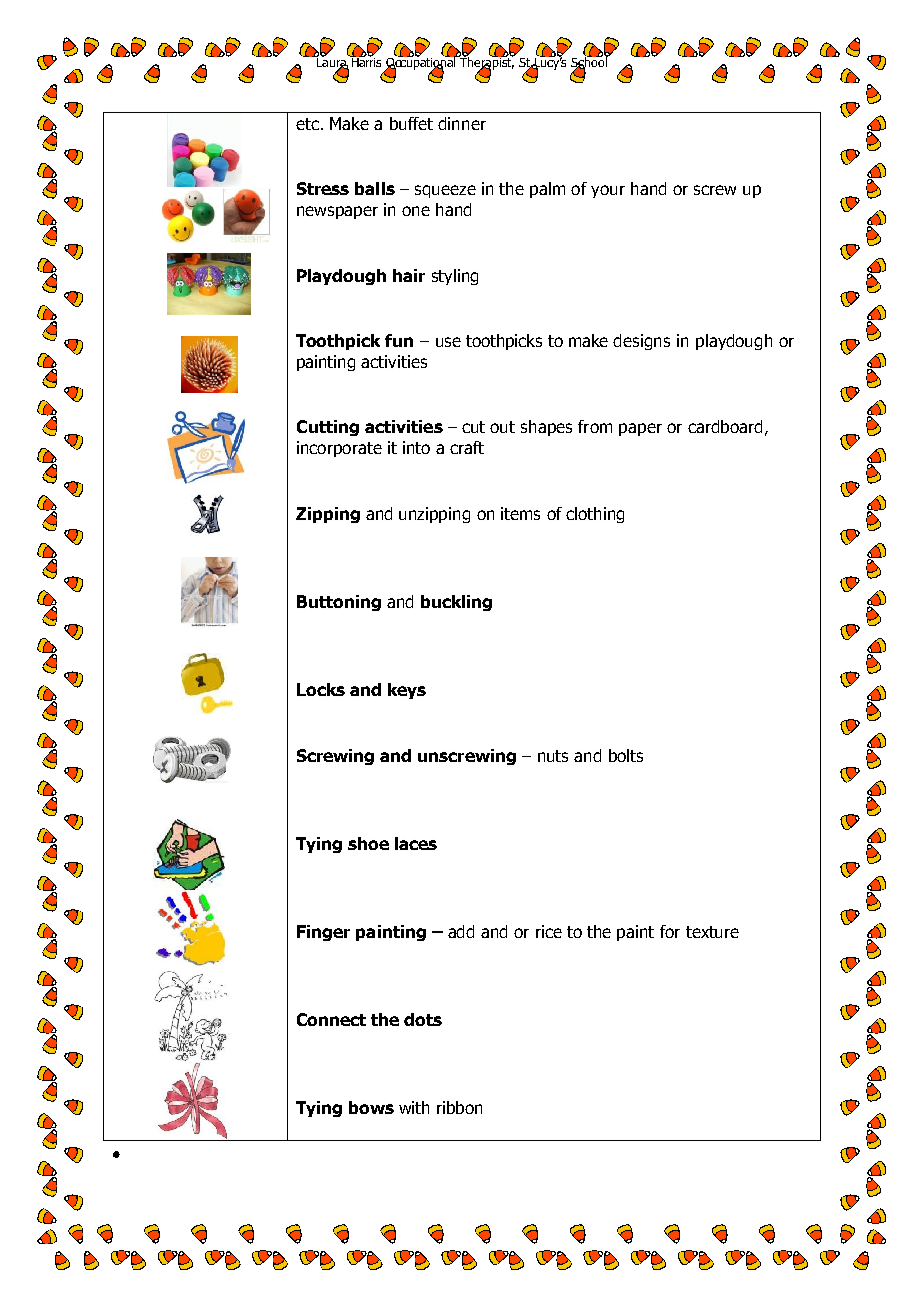 The image size is (924, 1308). I want to click on buckling, so click(456, 603).
